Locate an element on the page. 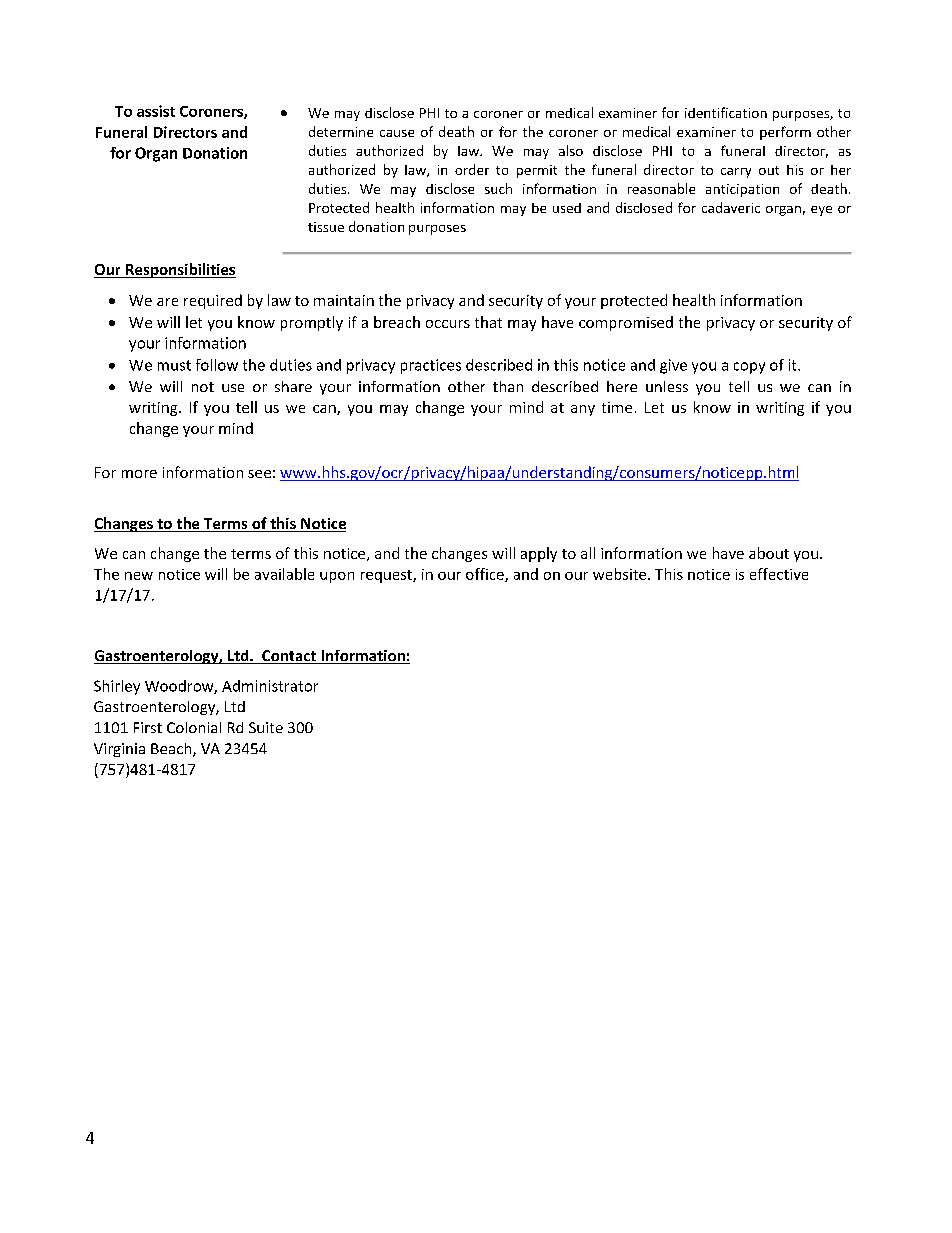 The height and width of the image is (1233, 952). assist is located at coordinates (156, 111).
